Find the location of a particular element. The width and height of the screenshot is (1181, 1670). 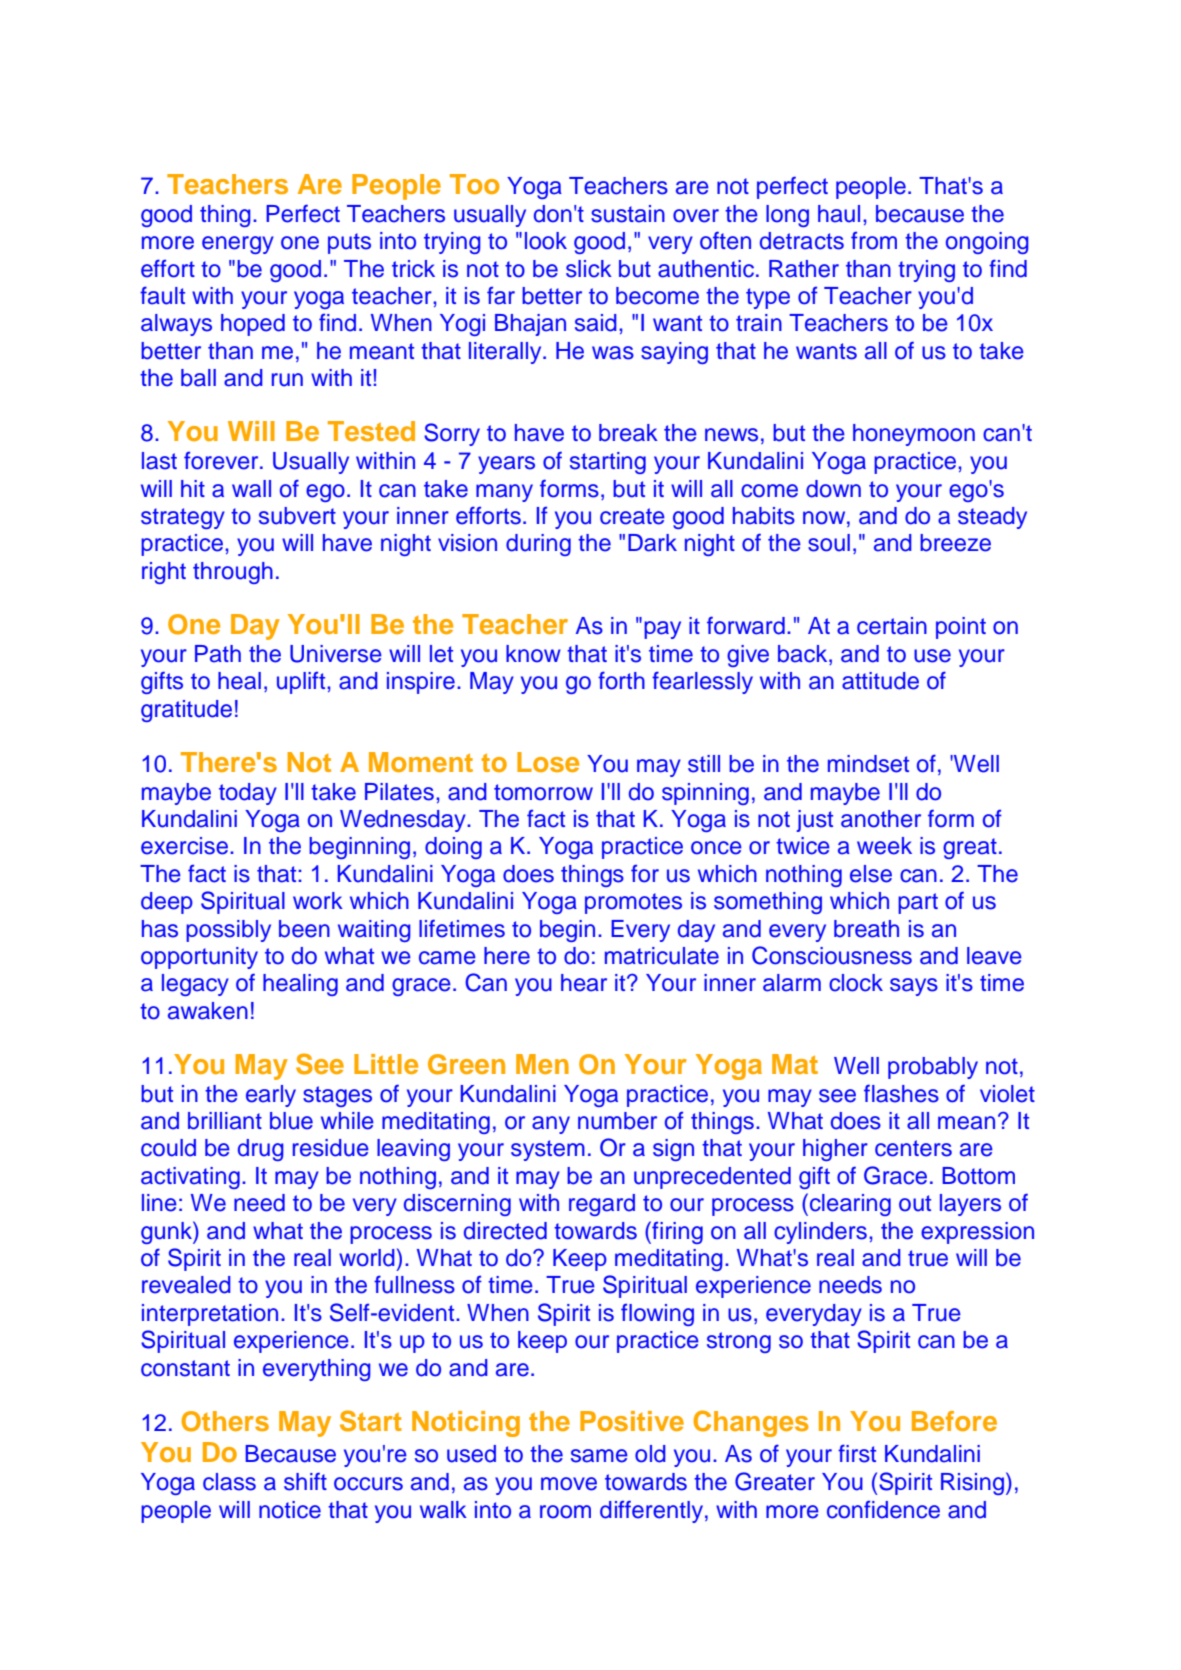

know is located at coordinates (533, 654).
